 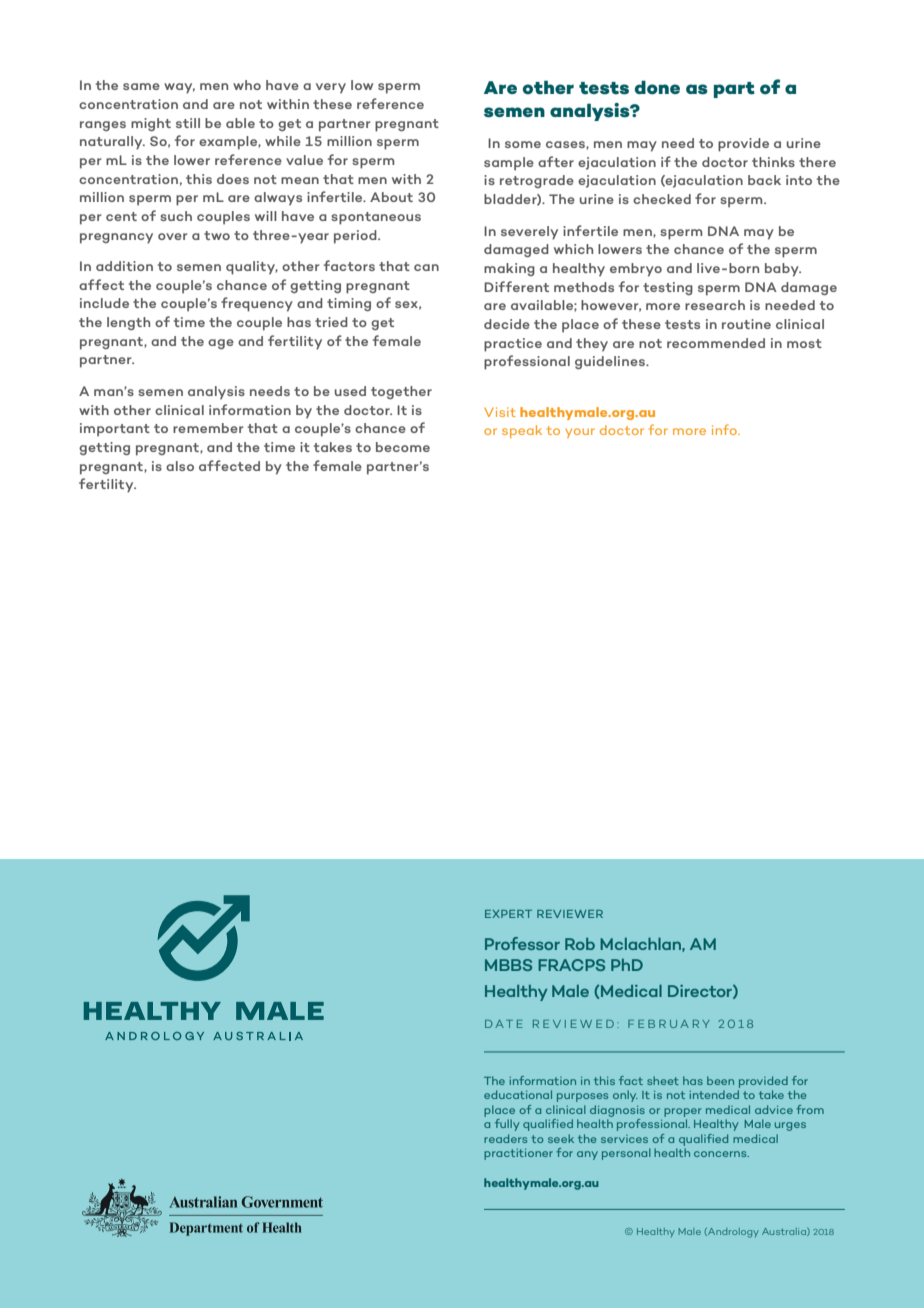 I want to click on your, so click(x=580, y=433).
